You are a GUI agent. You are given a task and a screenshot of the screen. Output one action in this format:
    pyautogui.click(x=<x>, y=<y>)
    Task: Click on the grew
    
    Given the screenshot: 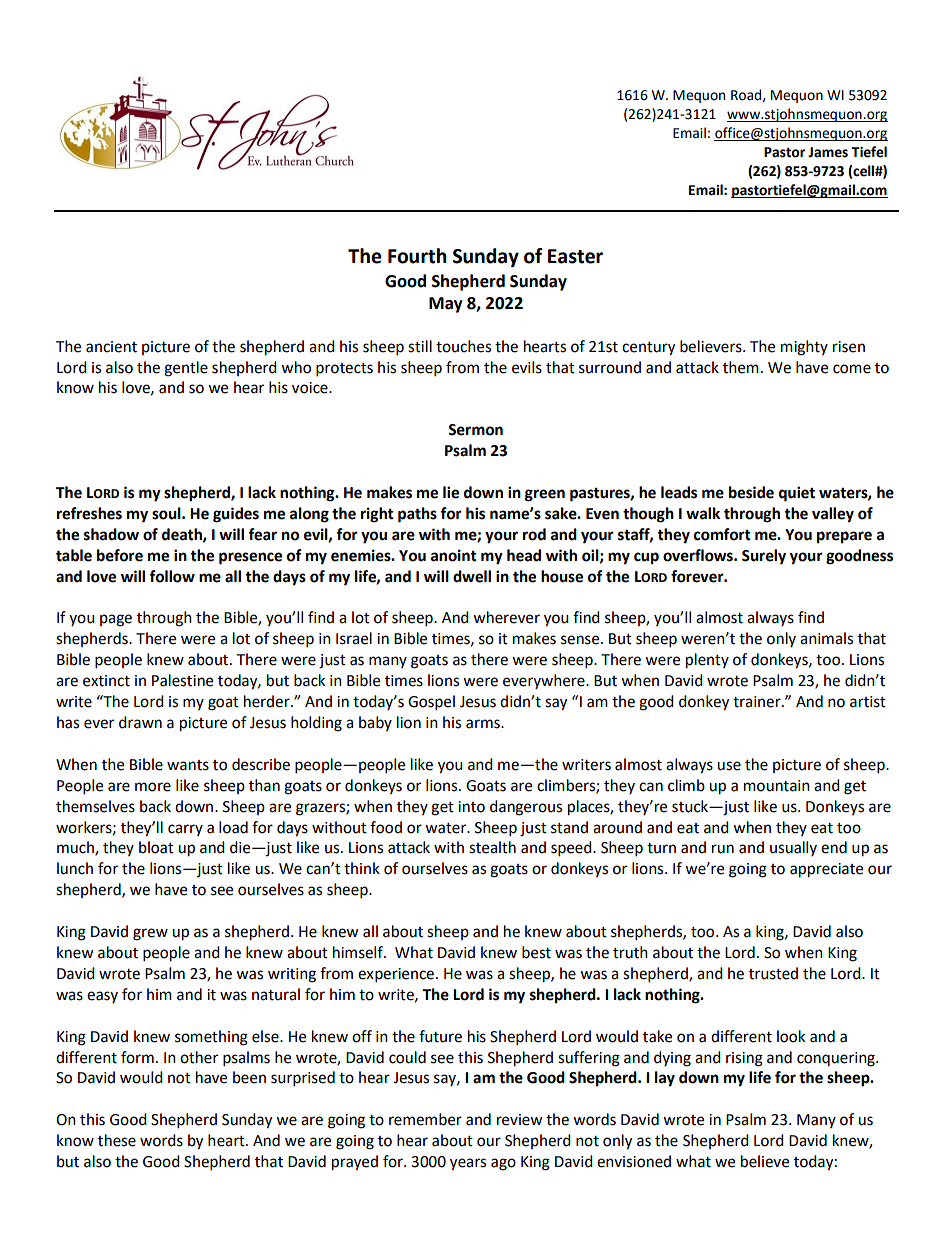 What is the action you would take?
    pyautogui.click(x=150, y=934)
